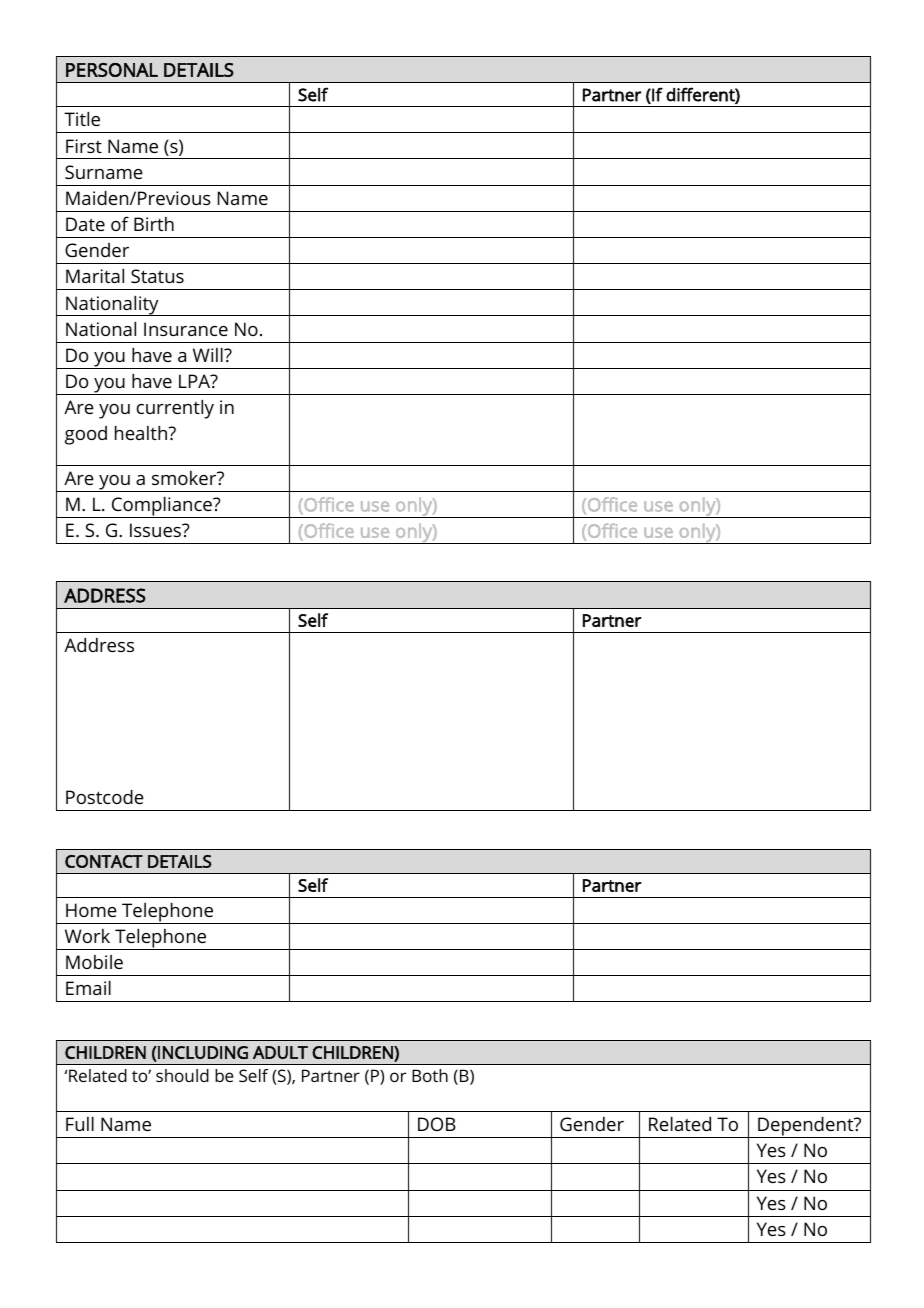 The height and width of the document is (1308, 924). What do you see at coordinates (104, 861) in the document?
I see `CONTACT` at bounding box center [104, 861].
